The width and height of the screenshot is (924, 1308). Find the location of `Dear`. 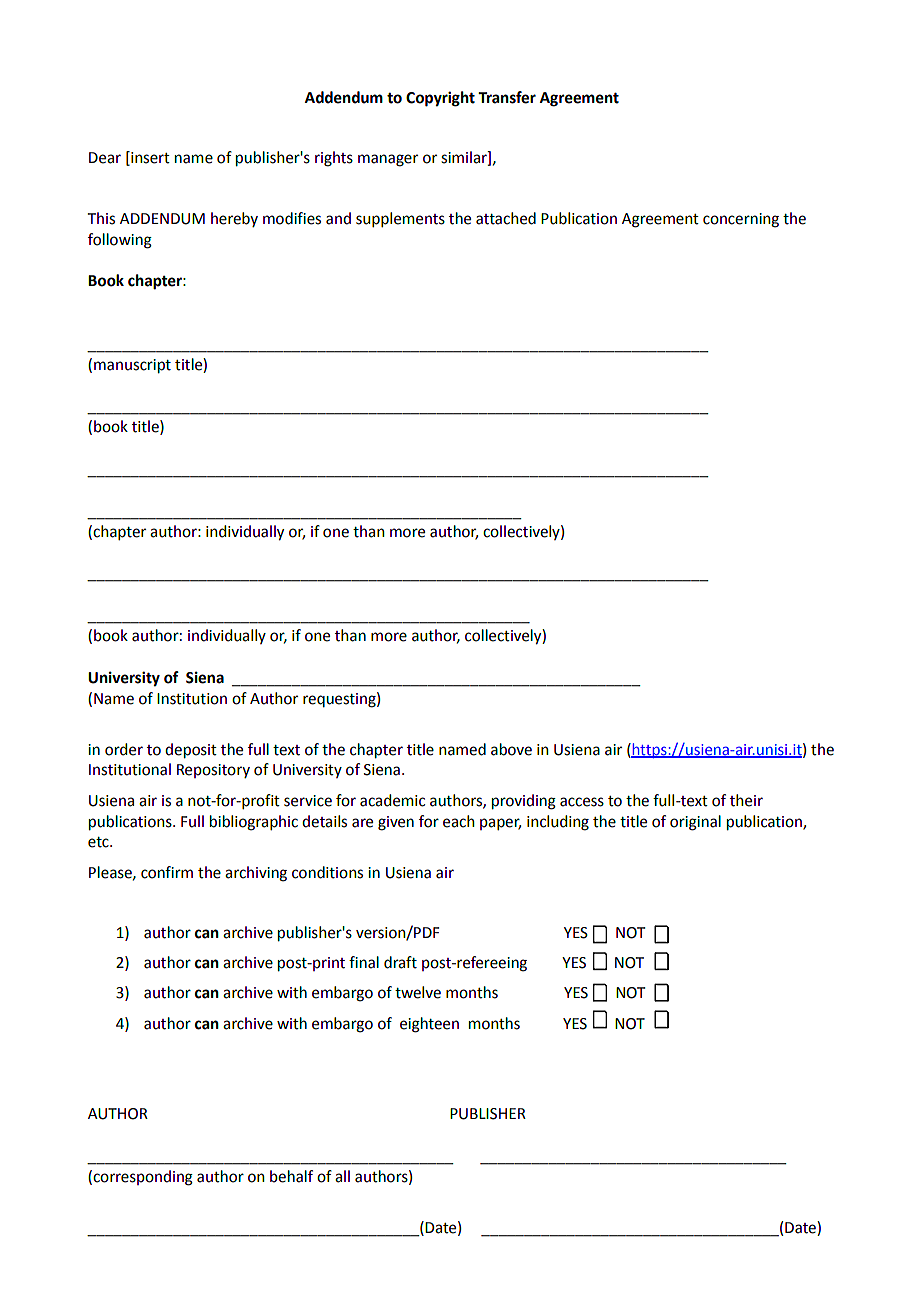

Dear is located at coordinates (105, 158).
